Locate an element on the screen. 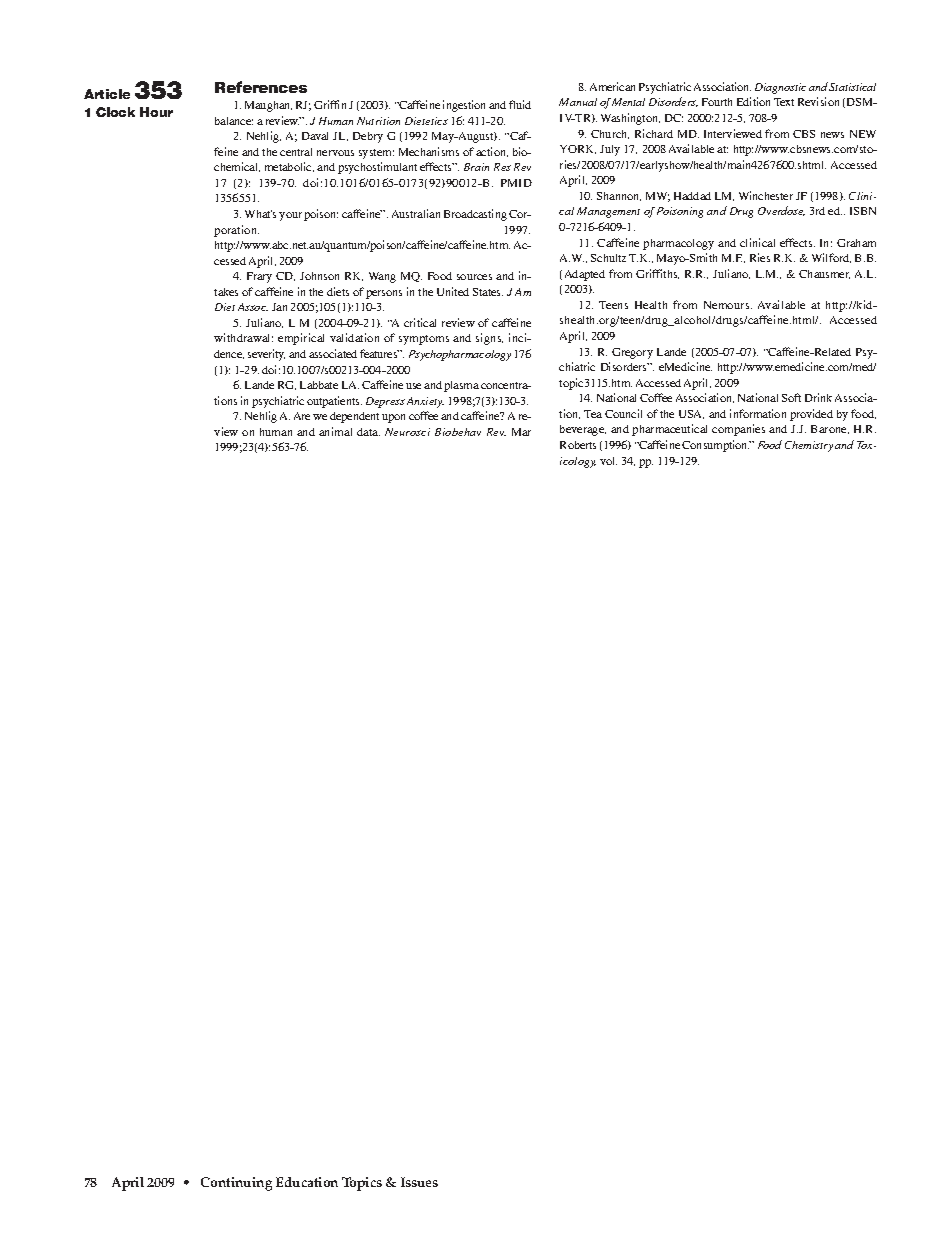 This screenshot has height=1233, width=952. Are is located at coordinates (302, 416).
